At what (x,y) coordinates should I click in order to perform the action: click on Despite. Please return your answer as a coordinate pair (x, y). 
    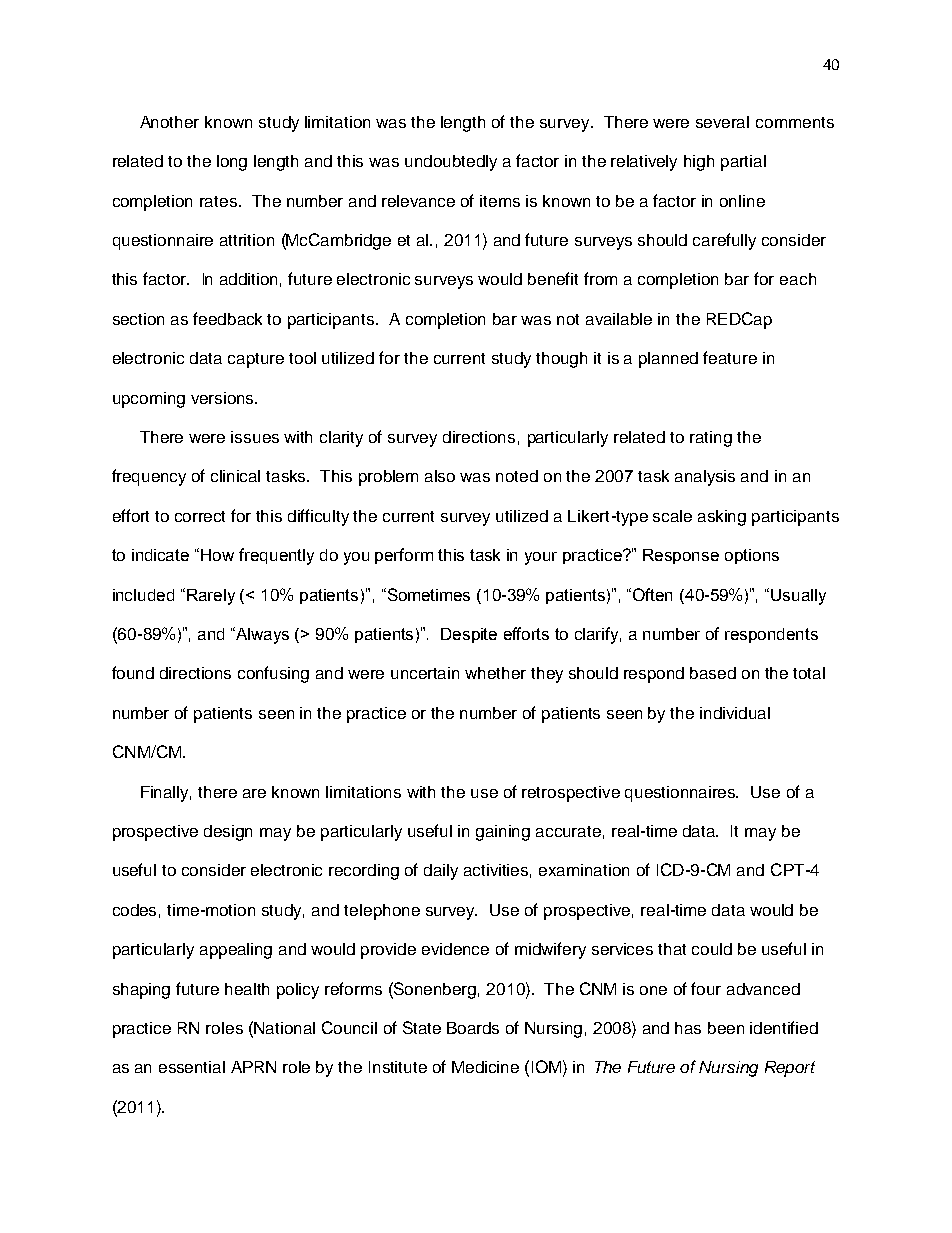
    Looking at the image, I should click on (469, 635).
